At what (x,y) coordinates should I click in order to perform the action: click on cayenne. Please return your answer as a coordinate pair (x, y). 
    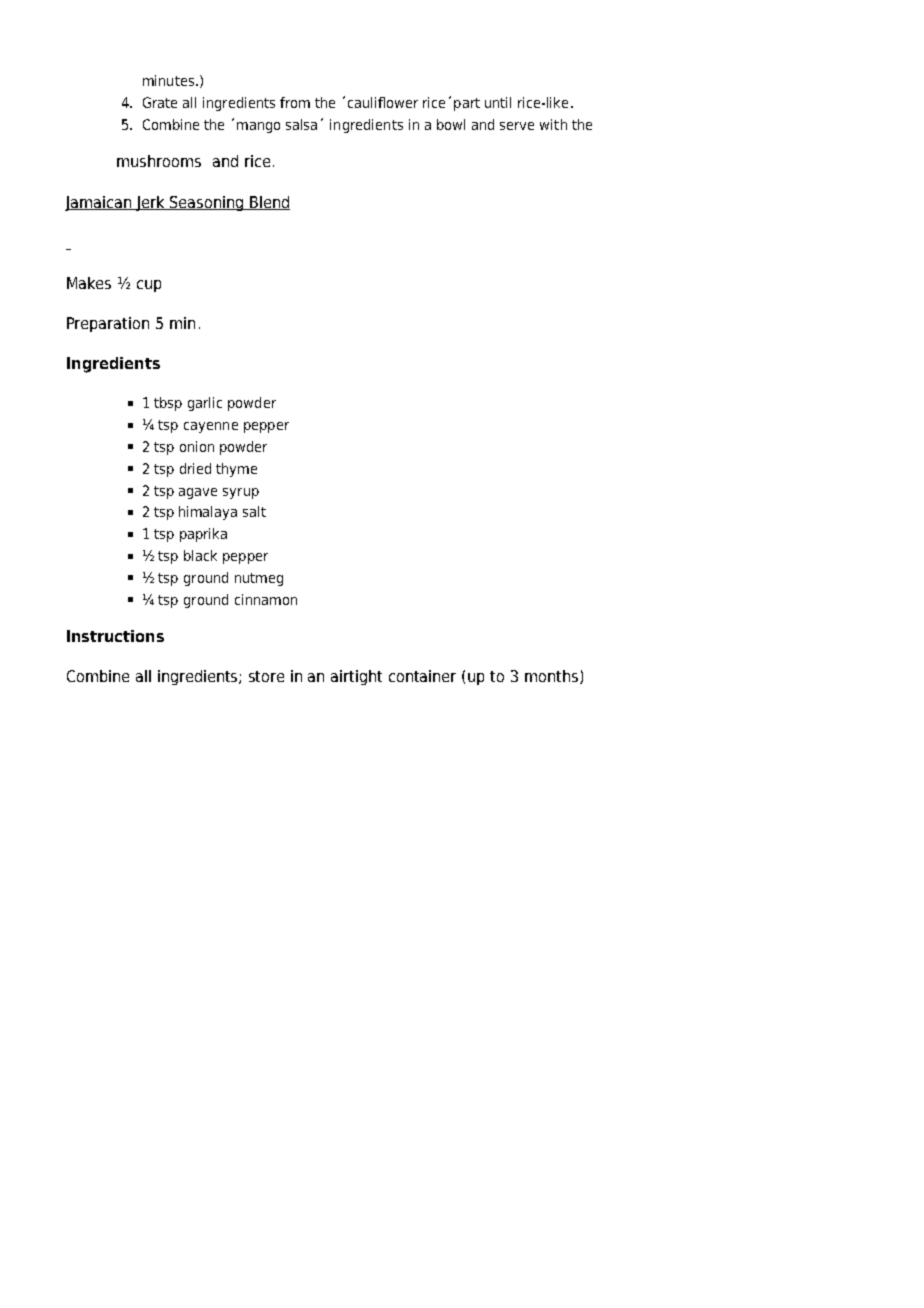
    Looking at the image, I should click on (211, 427).
